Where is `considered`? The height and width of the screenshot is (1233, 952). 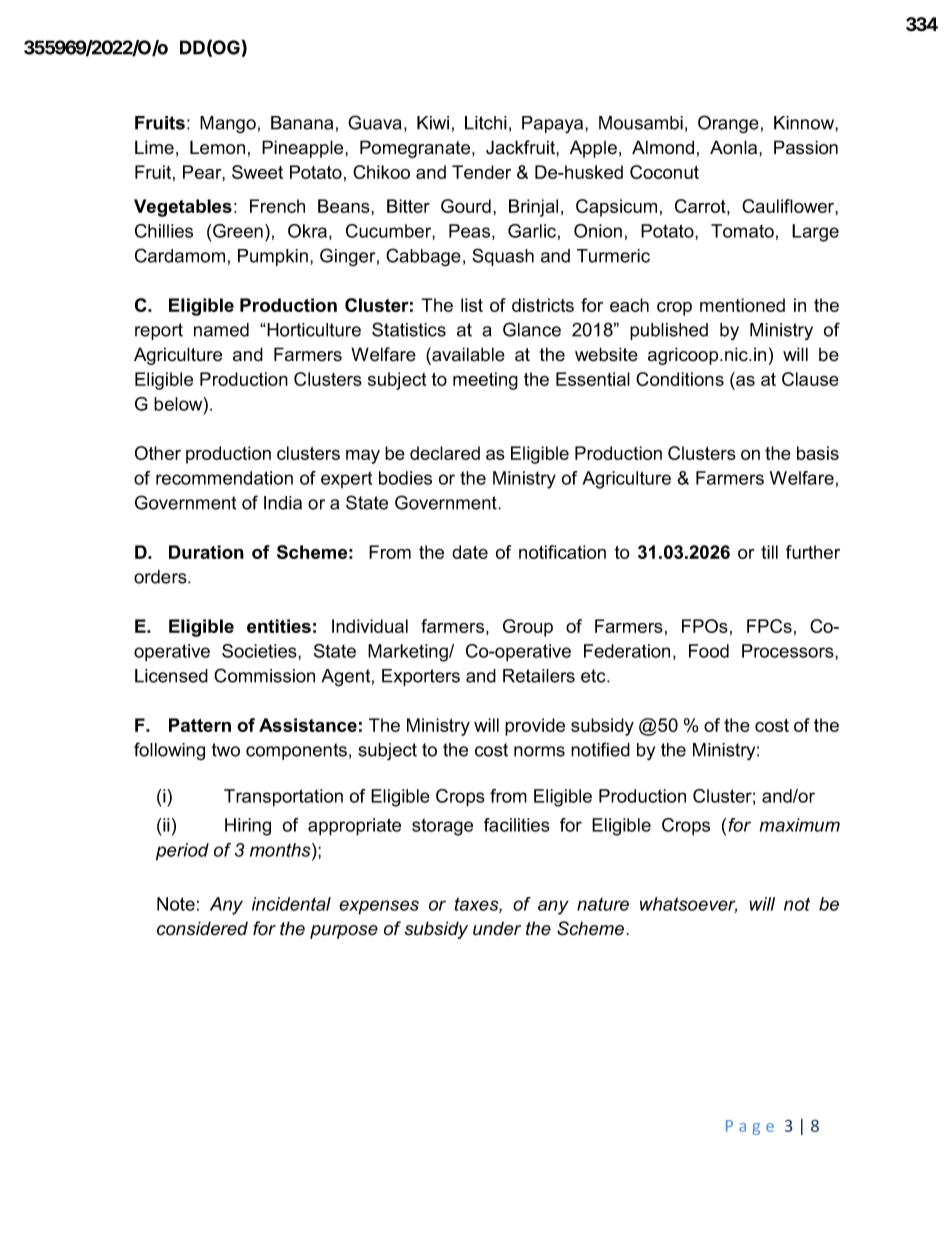 considered is located at coordinates (202, 928).
